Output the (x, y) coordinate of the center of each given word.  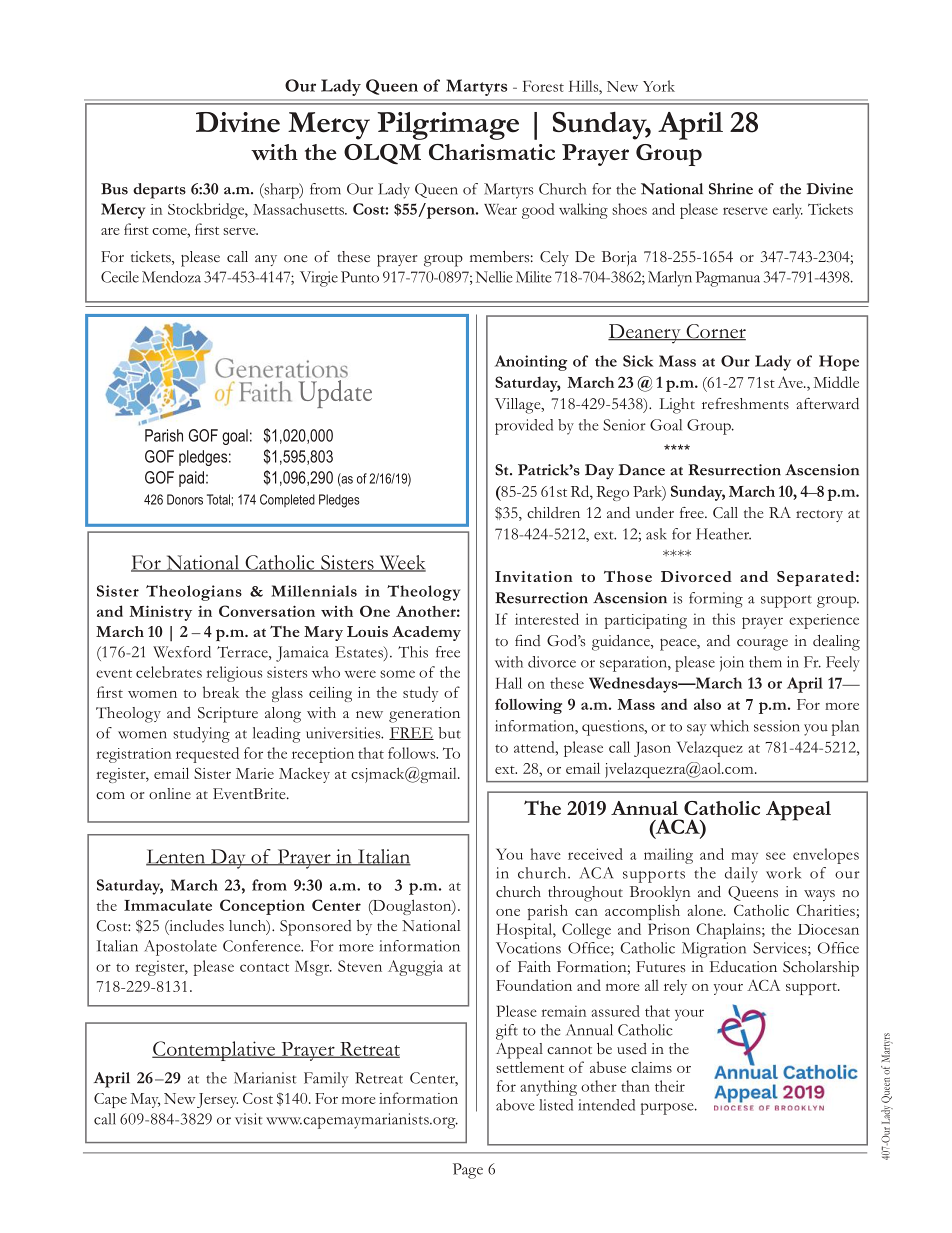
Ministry (160, 613)
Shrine (731, 189)
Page (468, 1171)
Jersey (217, 1100)
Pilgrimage (448, 126)
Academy (426, 633)
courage (762, 645)
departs (159, 191)
